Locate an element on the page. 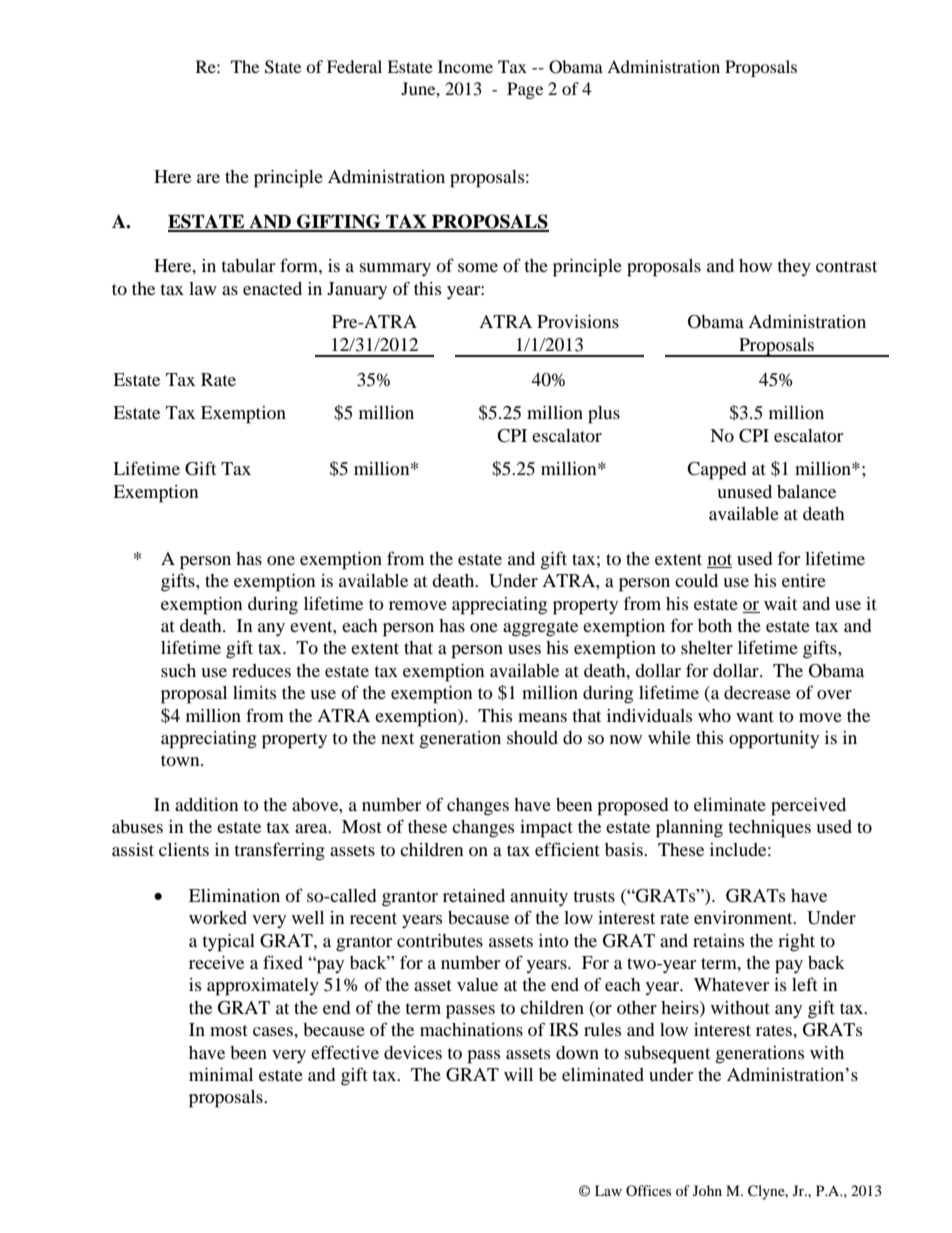 Image resolution: width=952 pixels, height=1233 pixels. how is located at coordinates (755, 265).
